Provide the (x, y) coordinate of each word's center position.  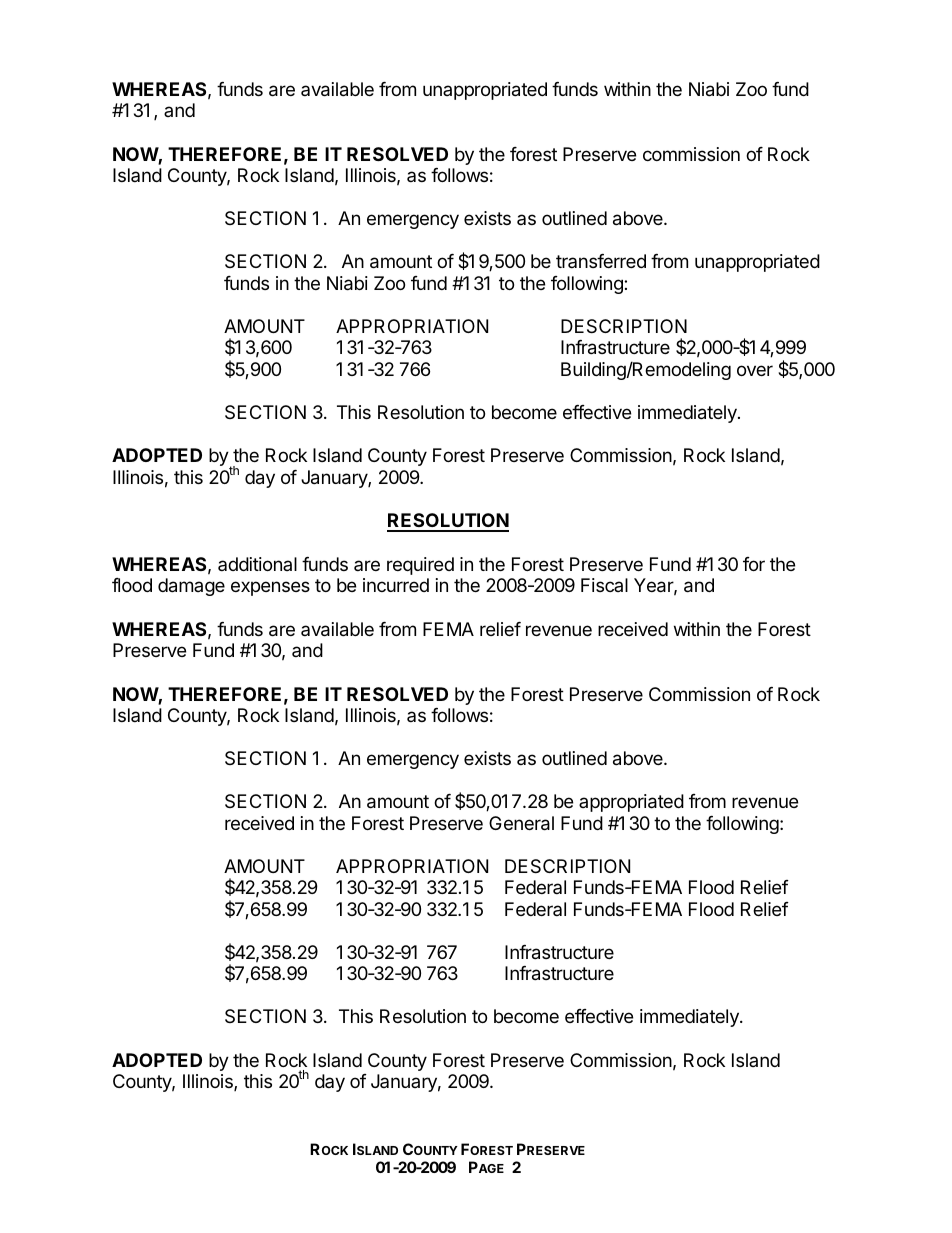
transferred (601, 261)
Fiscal (604, 585)
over (755, 370)
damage (191, 587)
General (521, 823)
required (420, 566)
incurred (396, 585)
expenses (270, 588)
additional (257, 564)
